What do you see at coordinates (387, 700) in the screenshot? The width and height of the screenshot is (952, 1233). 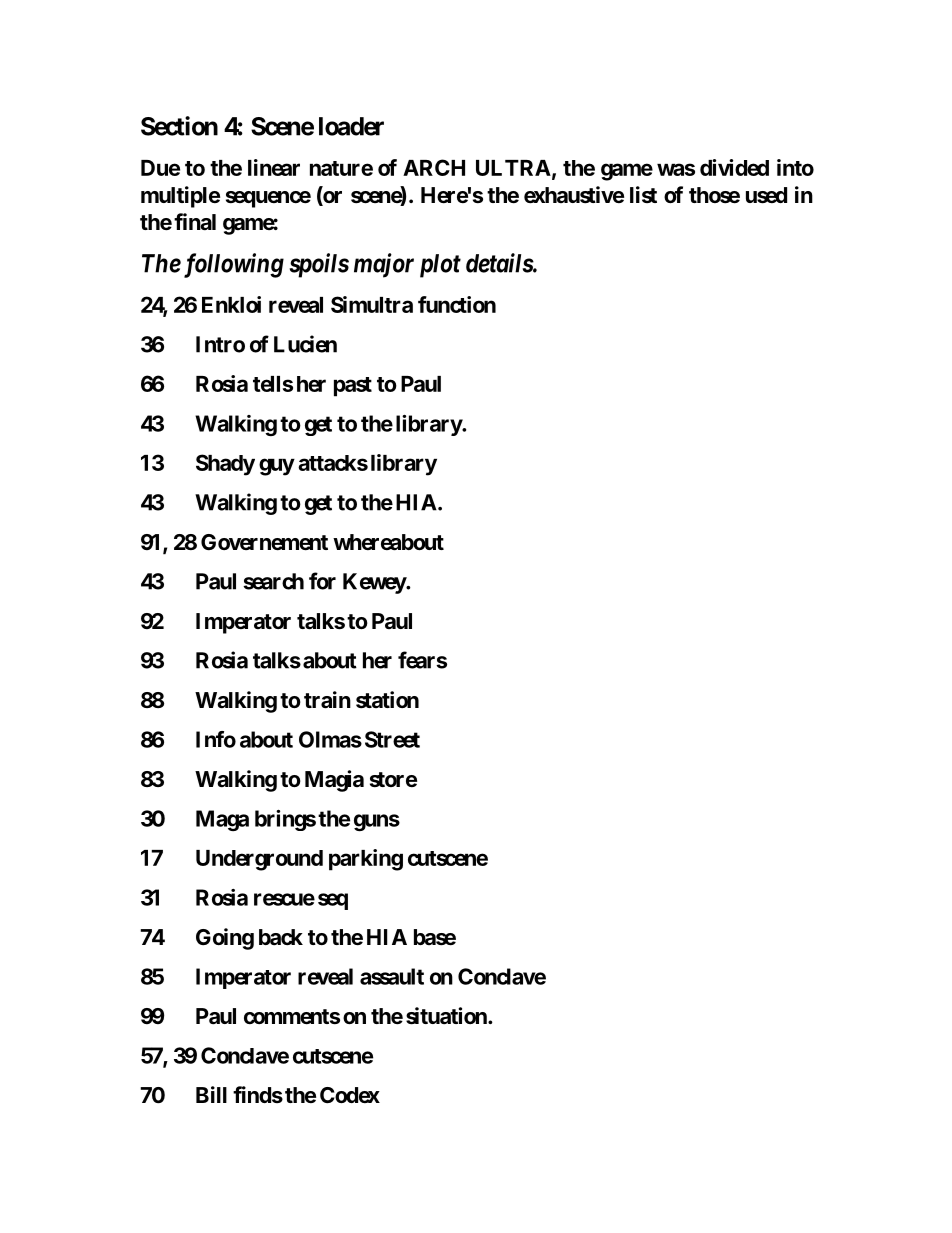 I see `station` at bounding box center [387, 700].
